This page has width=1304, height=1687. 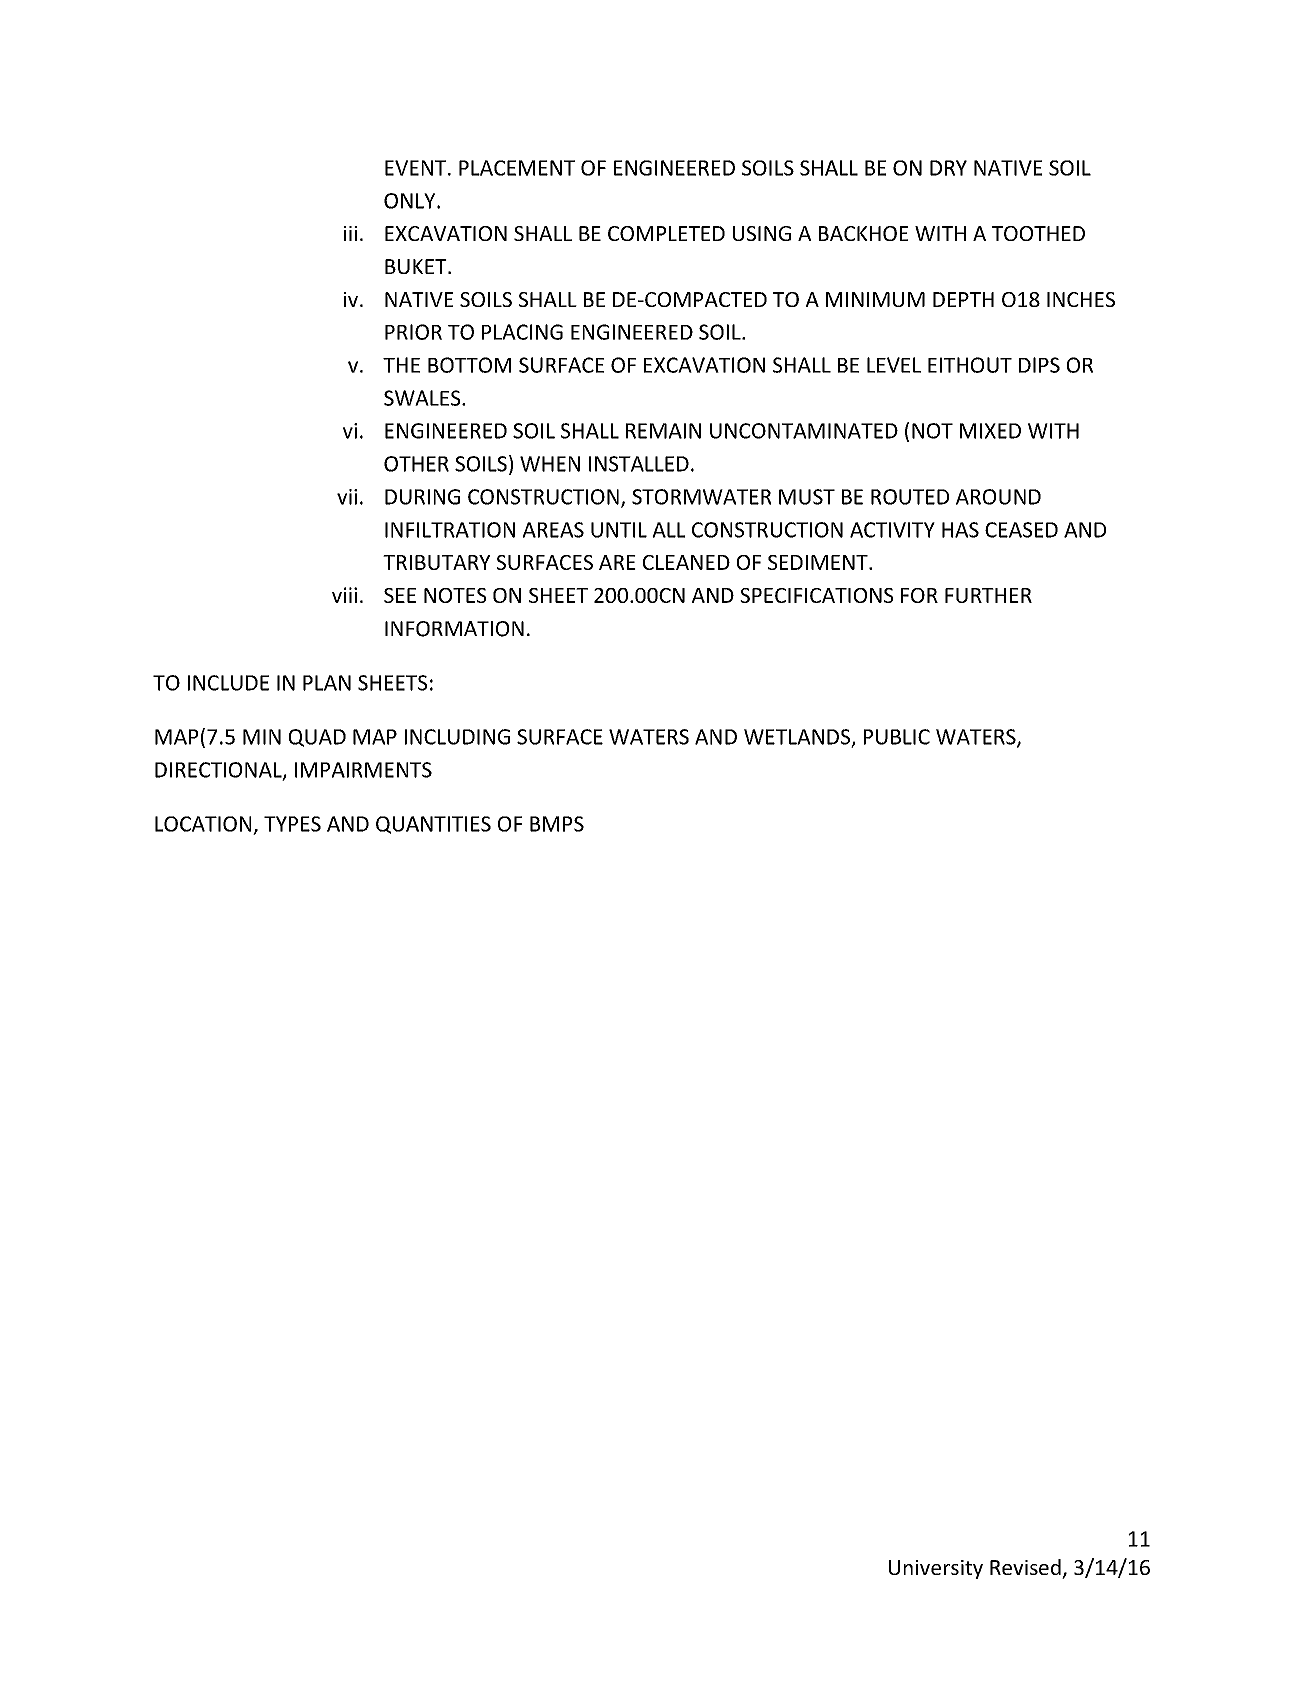 What do you see at coordinates (292, 824) in the page?
I see `TYPES` at bounding box center [292, 824].
